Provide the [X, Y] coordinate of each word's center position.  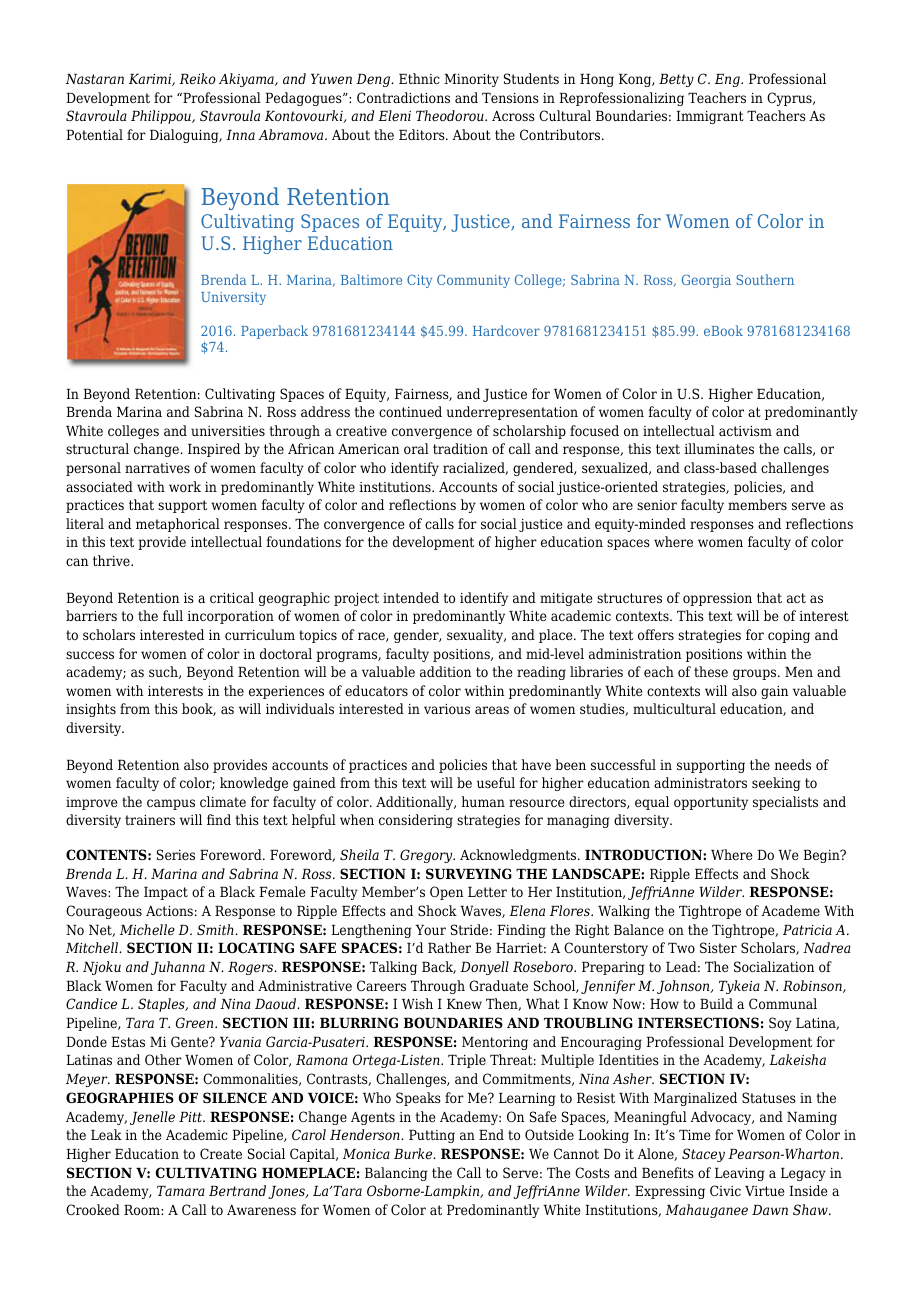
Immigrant [710, 117]
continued [410, 411]
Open [446, 893]
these [711, 671]
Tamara [181, 1191]
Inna [240, 135]
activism [745, 431]
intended [411, 597]
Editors [423, 134]
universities [228, 431]
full [173, 615]
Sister [718, 947]
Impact [166, 893]
